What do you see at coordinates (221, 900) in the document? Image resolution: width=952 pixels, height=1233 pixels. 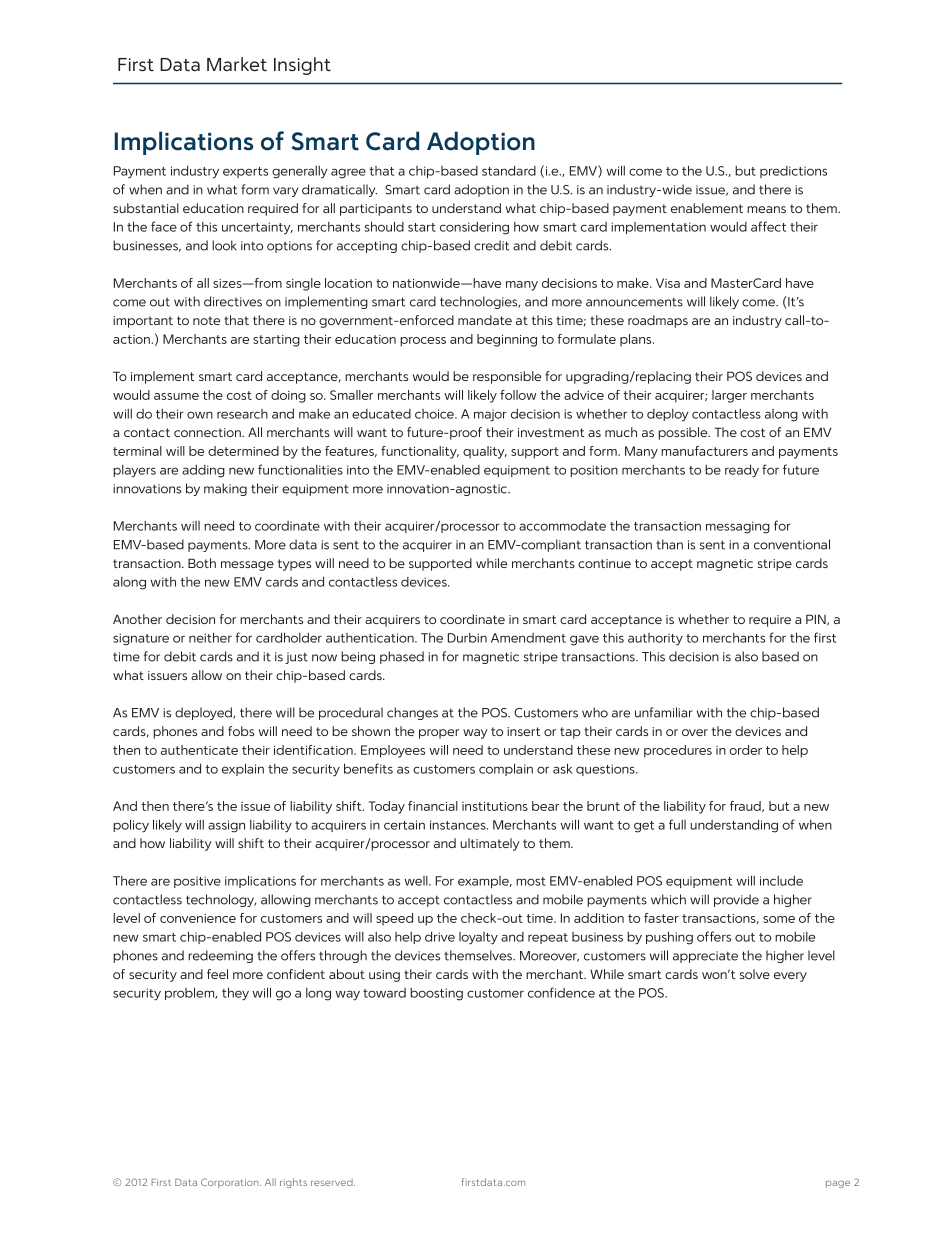 I see `technology` at bounding box center [221, 900].
